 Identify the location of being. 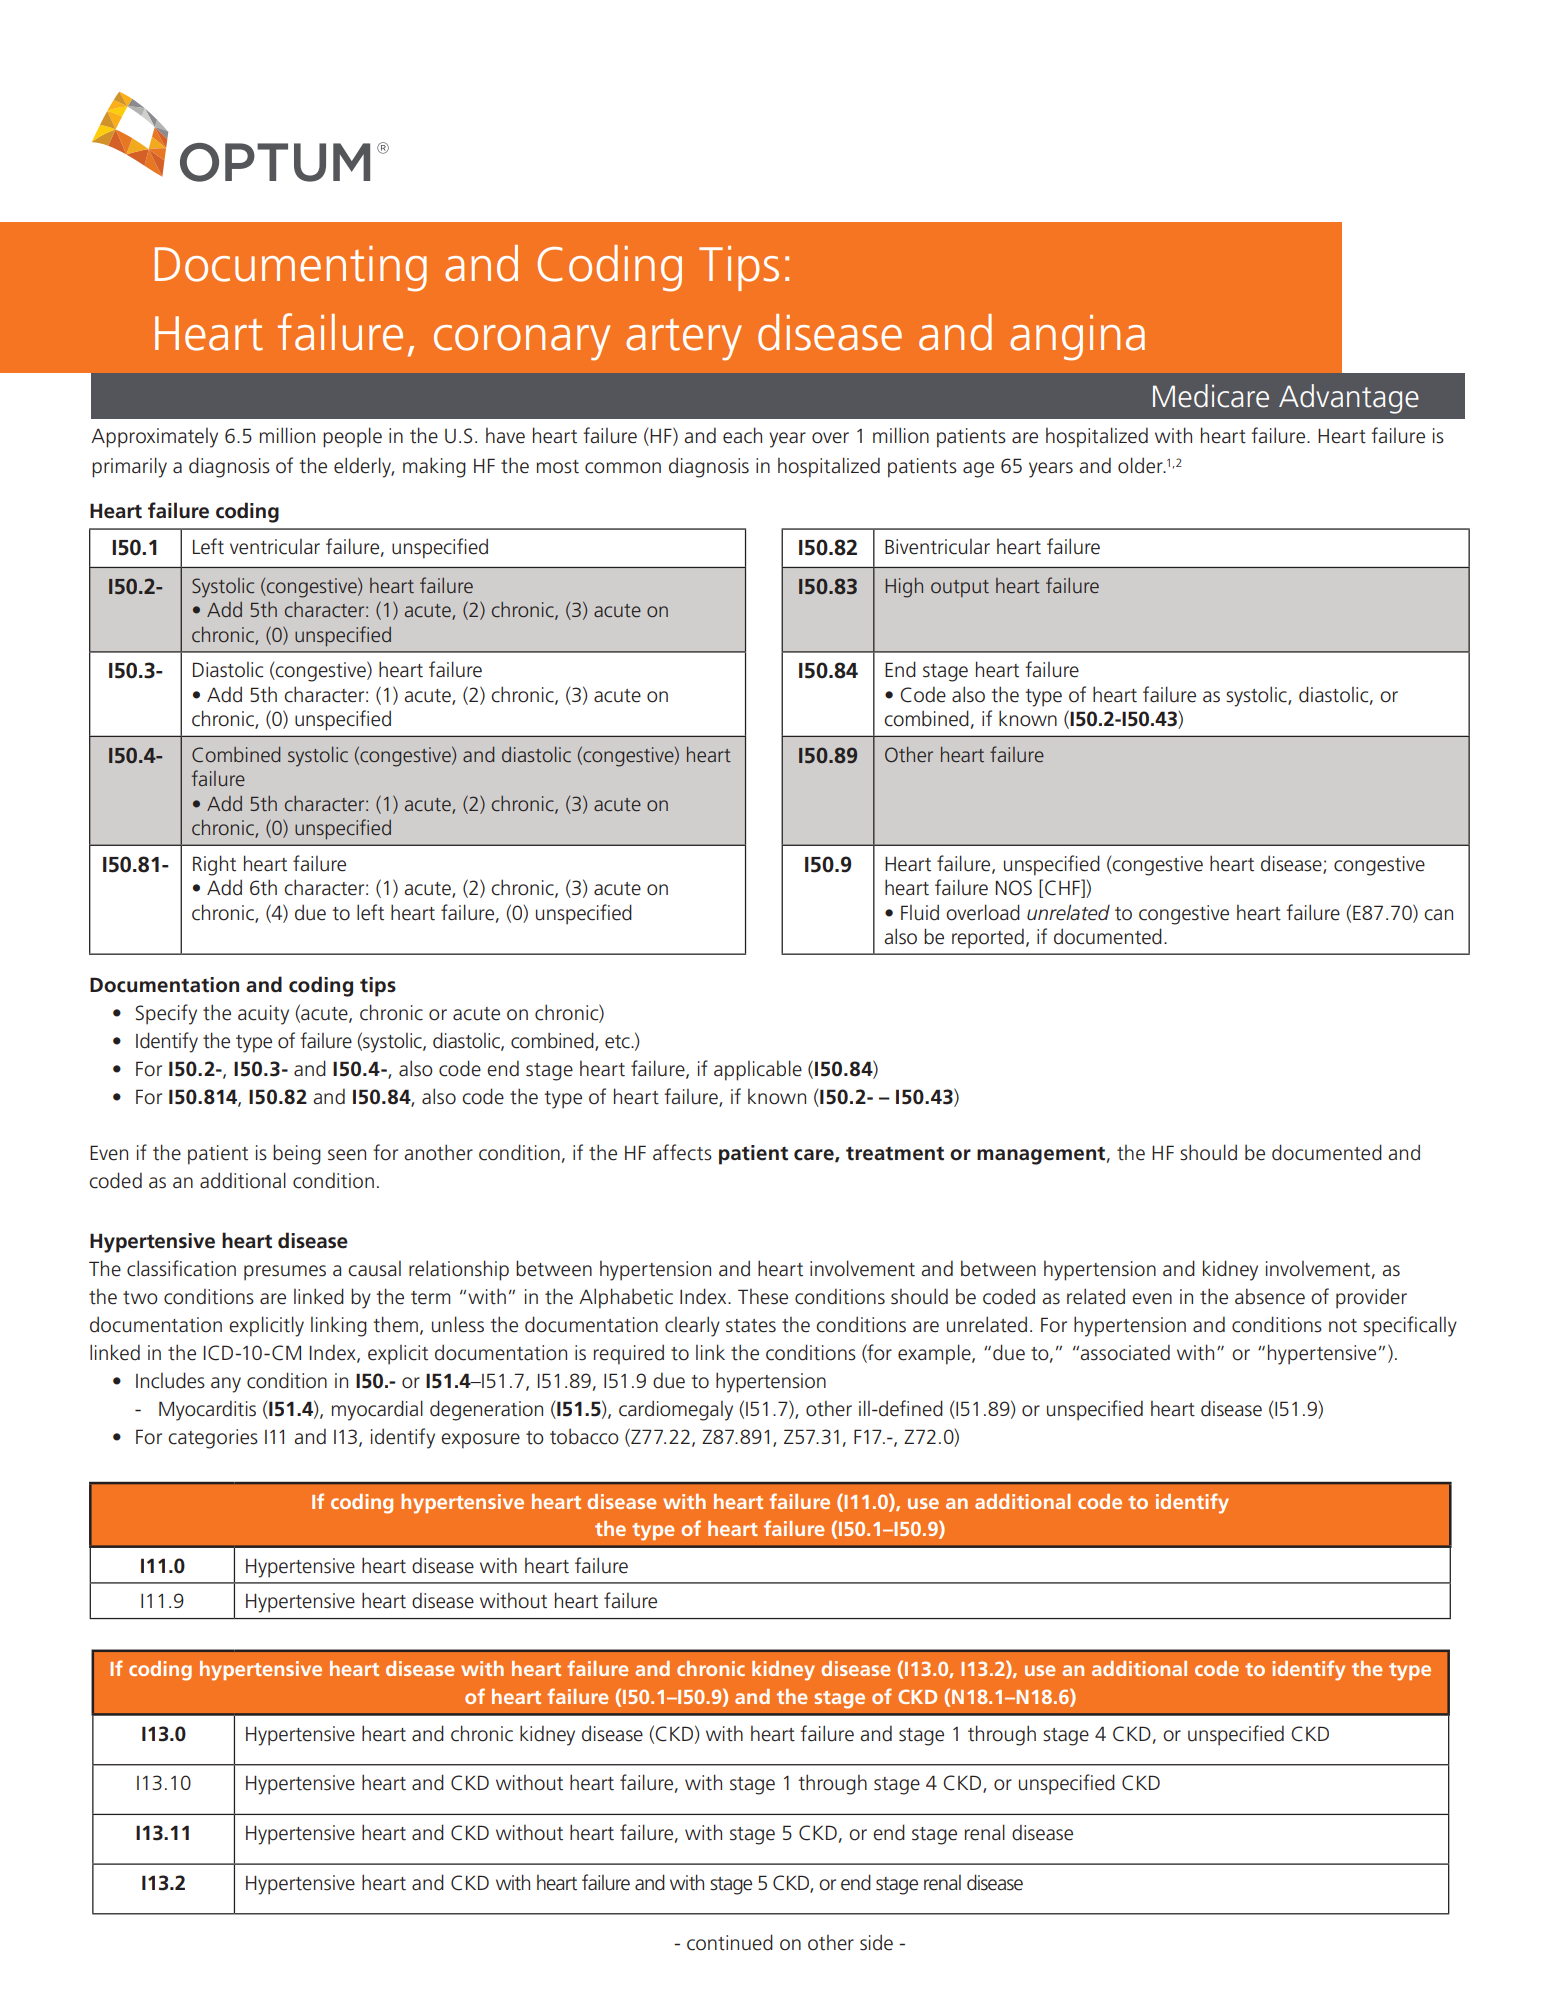
(297, 1154).
